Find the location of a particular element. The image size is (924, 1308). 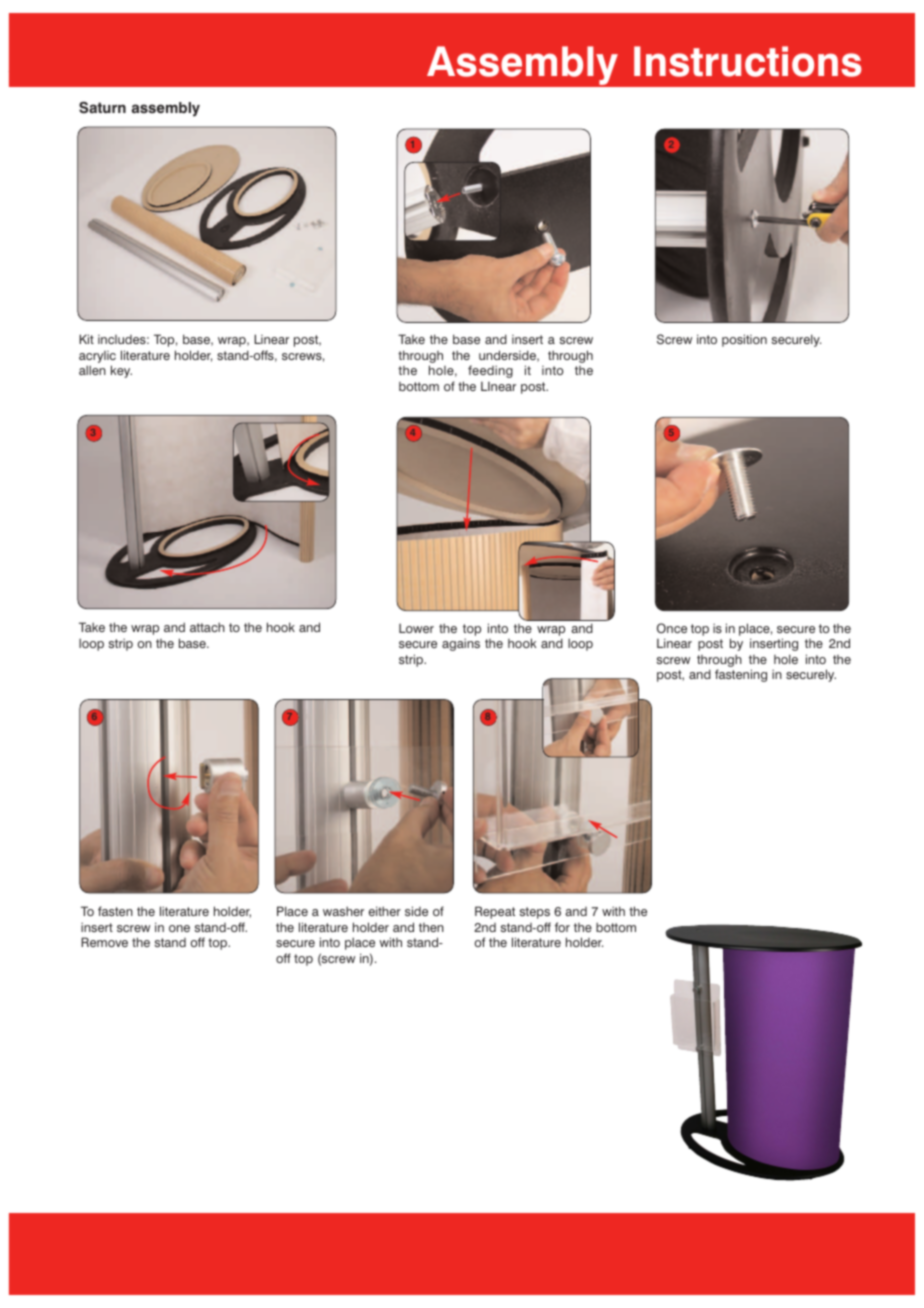

position is located at coordinates (744, 340).
